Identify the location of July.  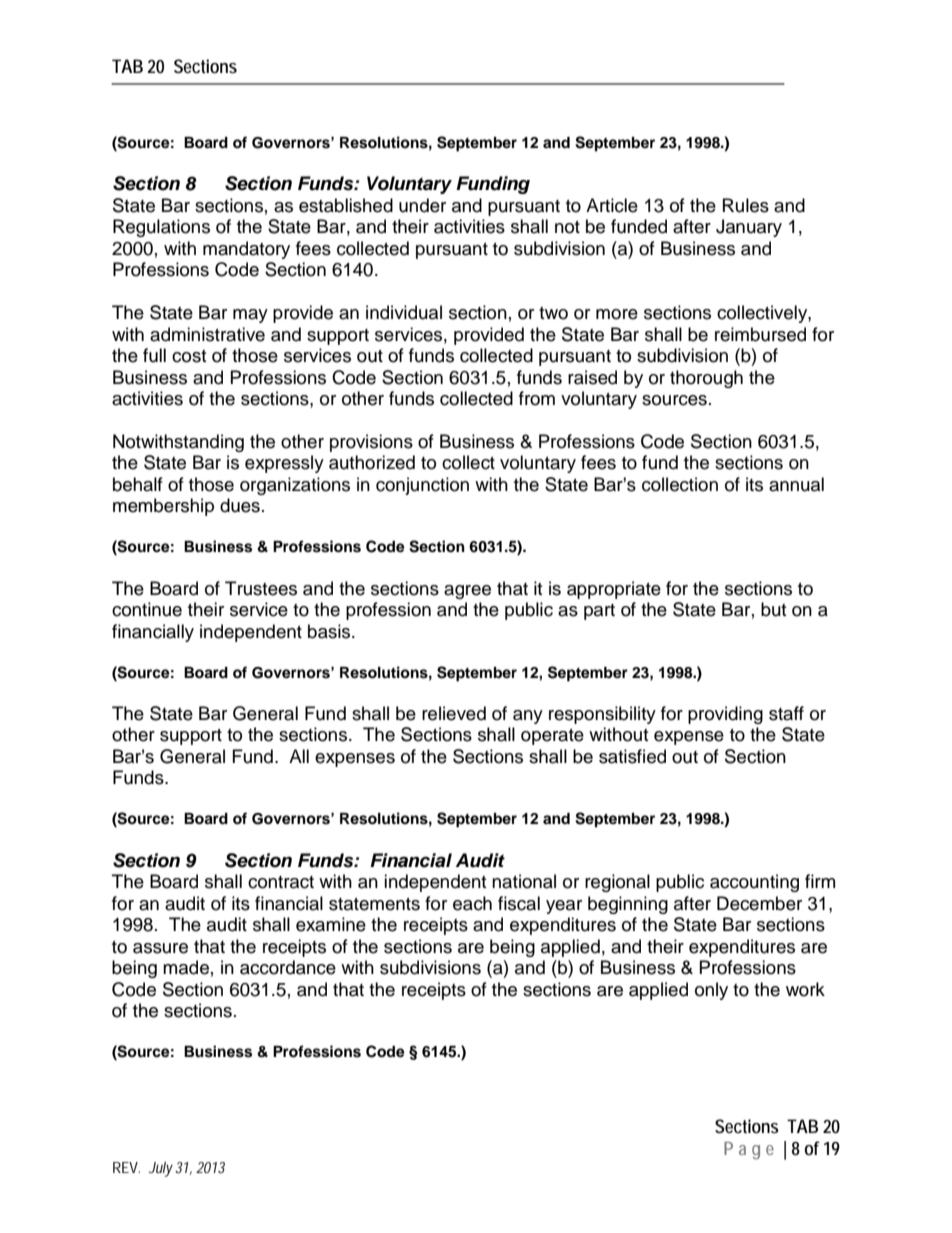
(161, 1169).
